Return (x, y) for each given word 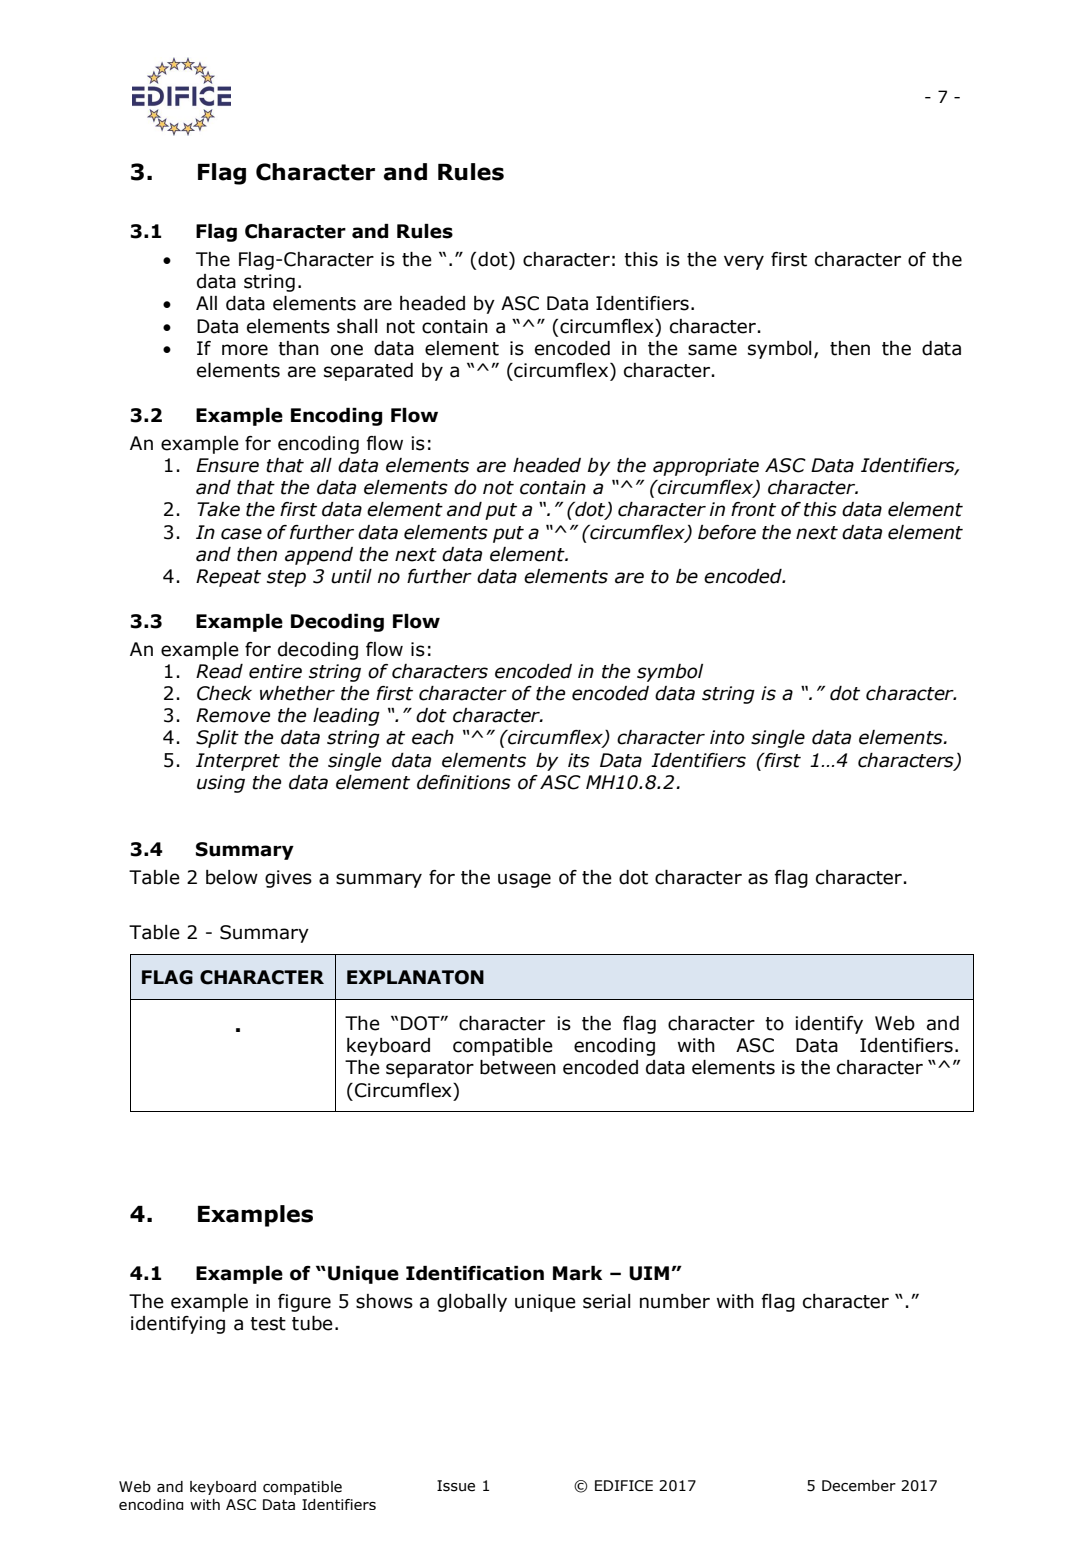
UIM (649, 1273)
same (712, 350)
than (298, 348)
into (727, 737)
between (518, 1067)
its (579, 760)
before (727, 532)
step (286, 578)
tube (312, 1323)
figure (304, 1303)
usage (524, 880)
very (744, 262)
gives (288, 879)
